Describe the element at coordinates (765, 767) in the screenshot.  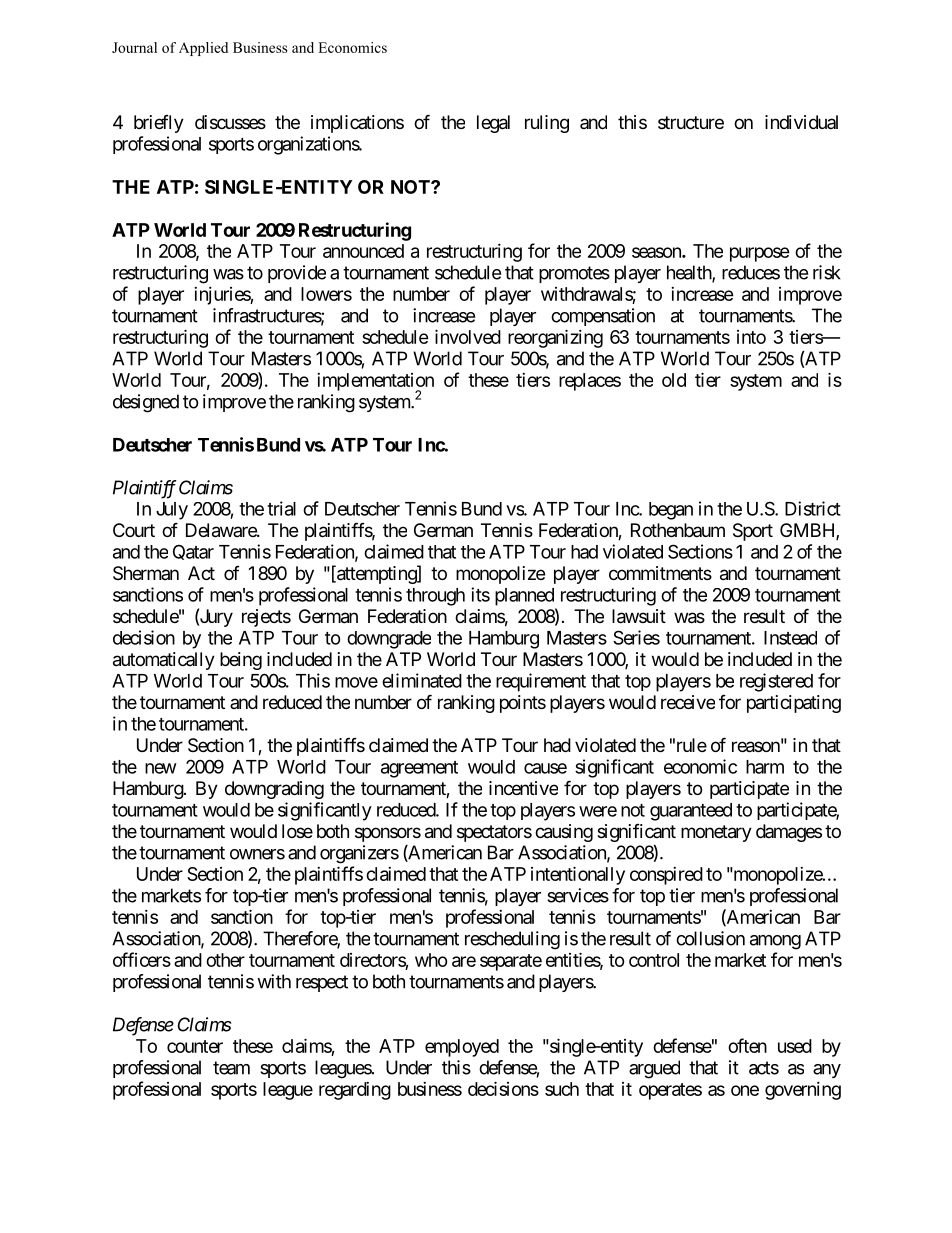
I see `harm` at that location.
